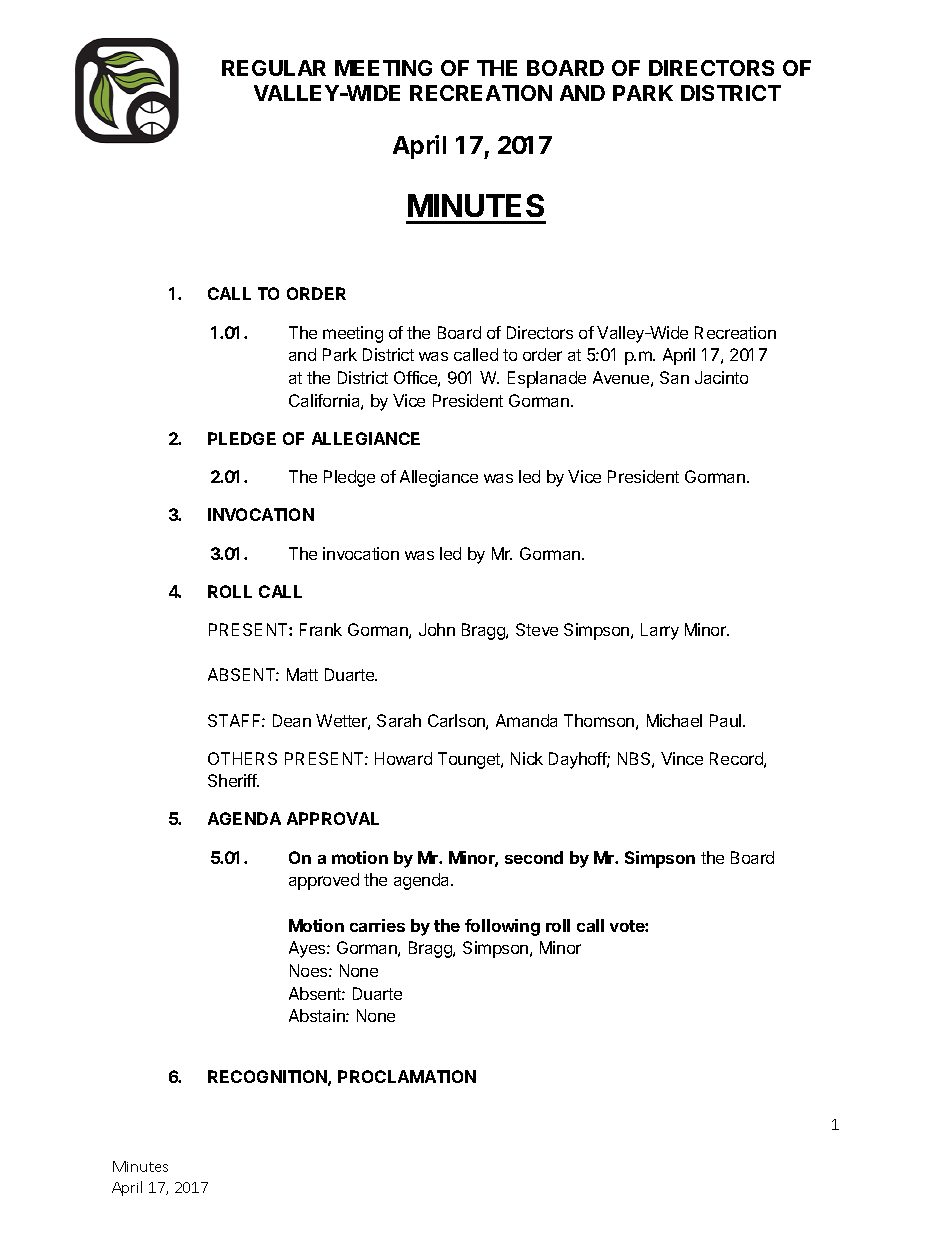 This screenshot has height=1233, width=952. I want to click on PROCLAMATION, so click(407, 1076).
